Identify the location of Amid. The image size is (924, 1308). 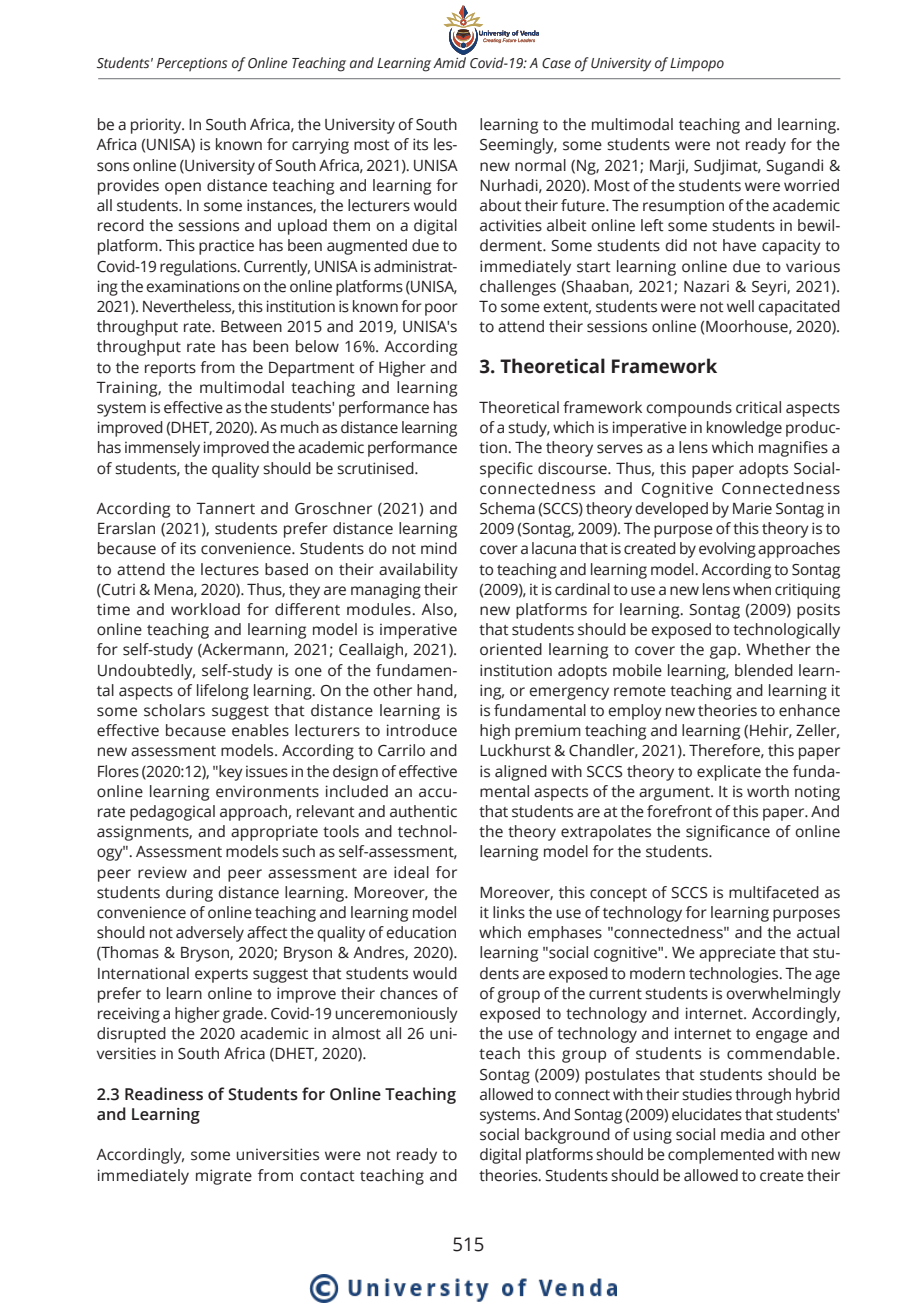
(449, 62).
